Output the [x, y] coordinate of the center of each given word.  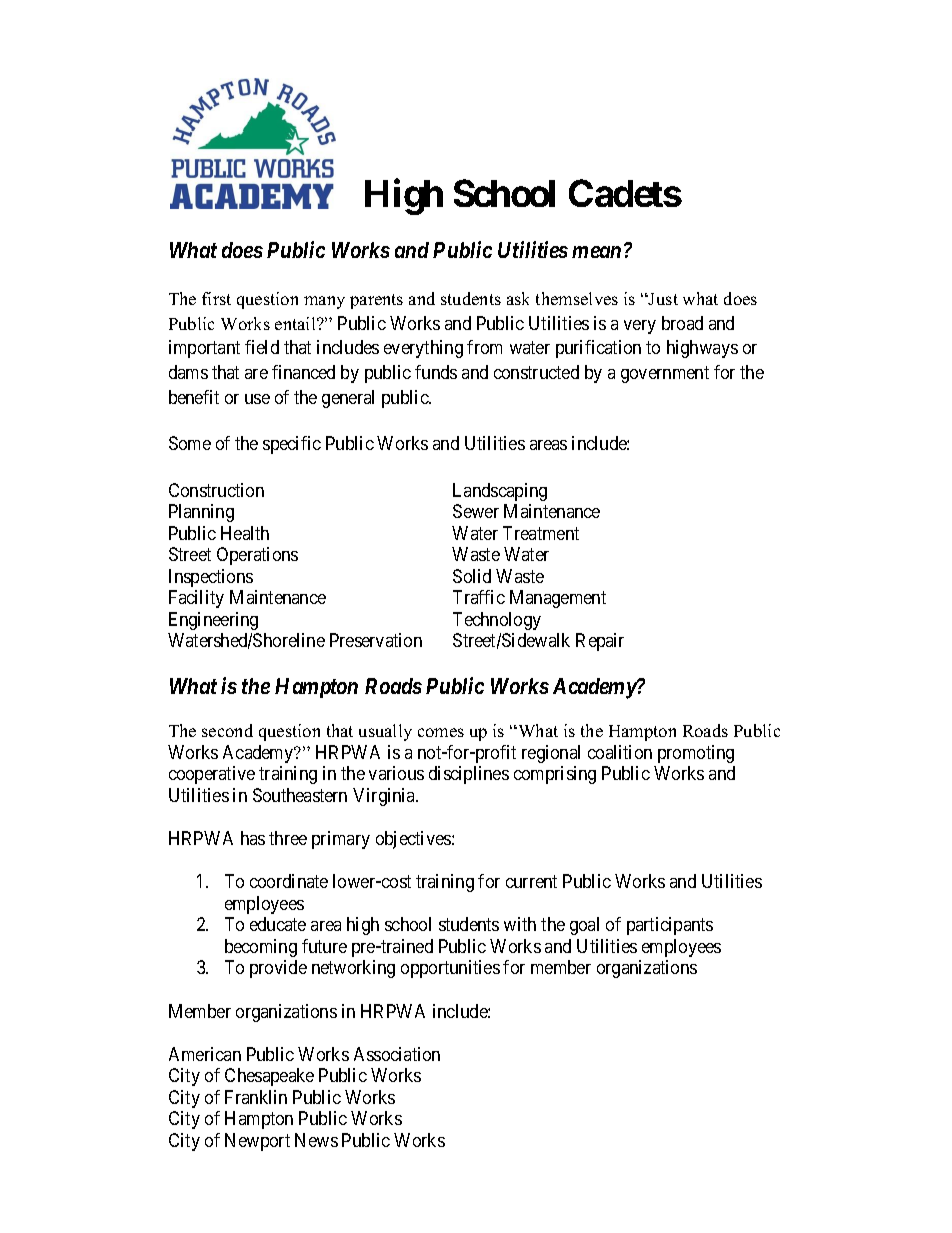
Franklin [256, 1097]
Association [397, 1054]
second [227, 730]
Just [662, 299]
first [216, 298]
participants [670, 926]
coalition [620, 752]
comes [441, 732]
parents [376, 301]
